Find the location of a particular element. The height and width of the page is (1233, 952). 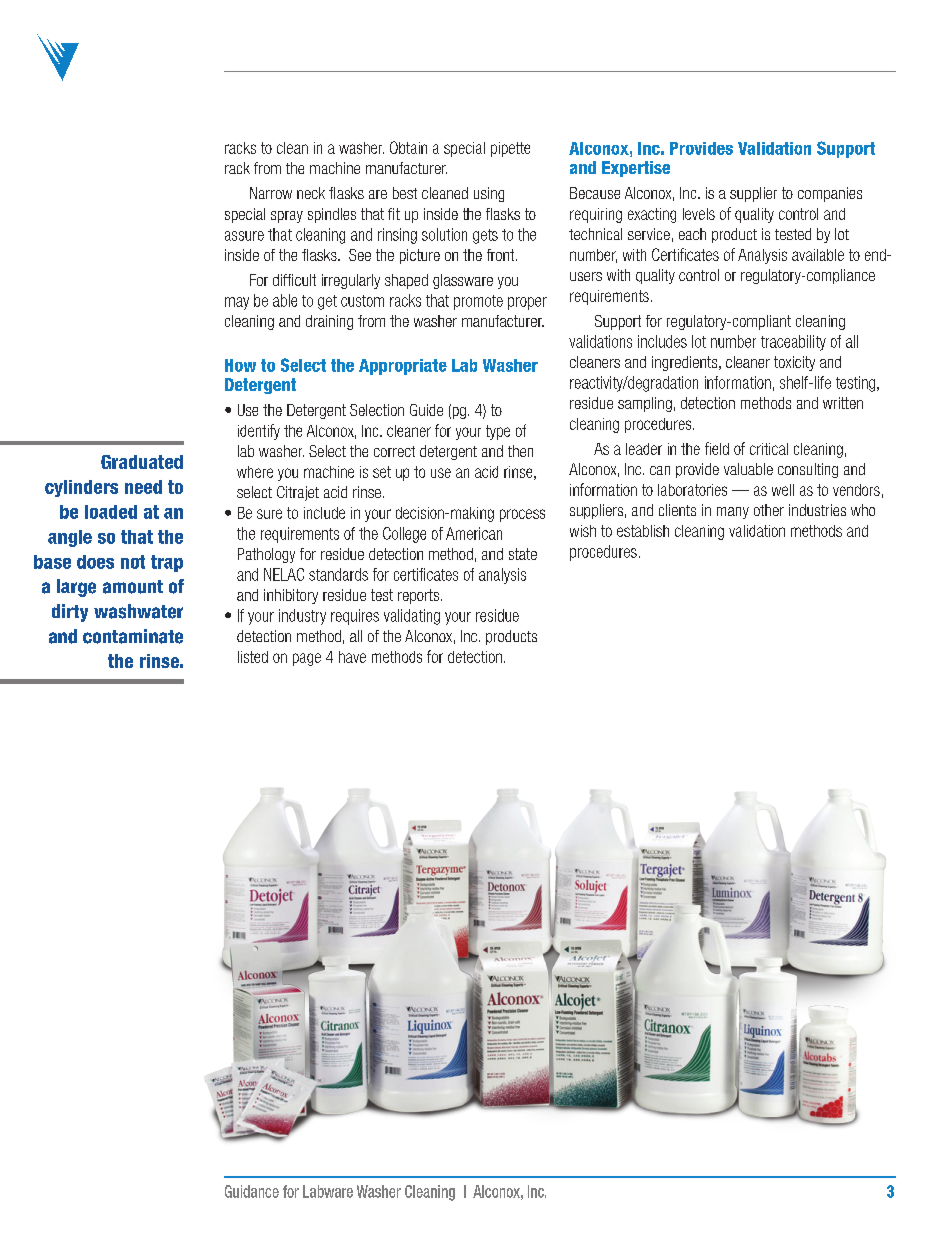

American is located at coordinates (474, 533).
